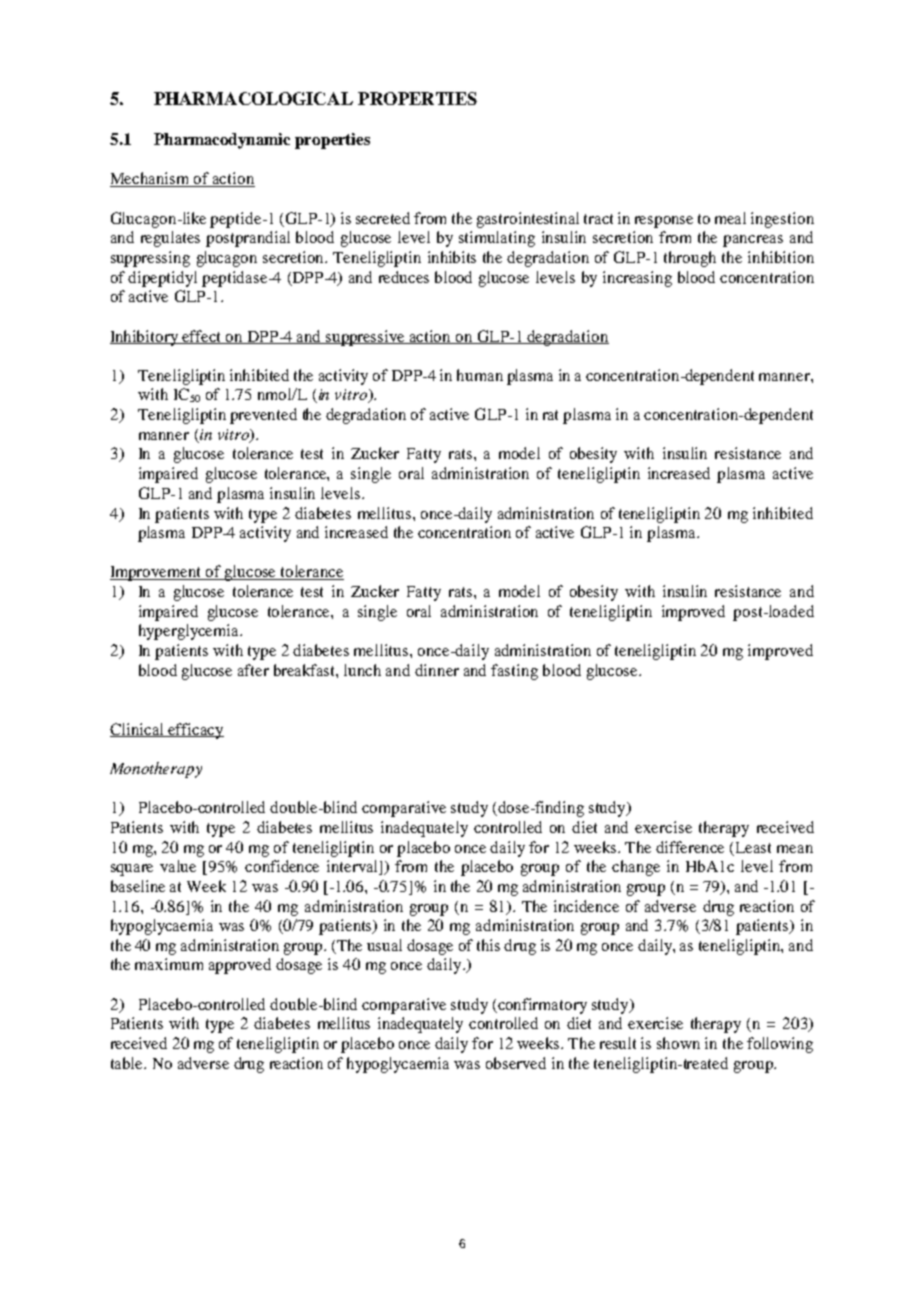 The image size is (924, 1308). Describe the element at coordinates (480, 375) in the screenshot. I see `human` at that location.
